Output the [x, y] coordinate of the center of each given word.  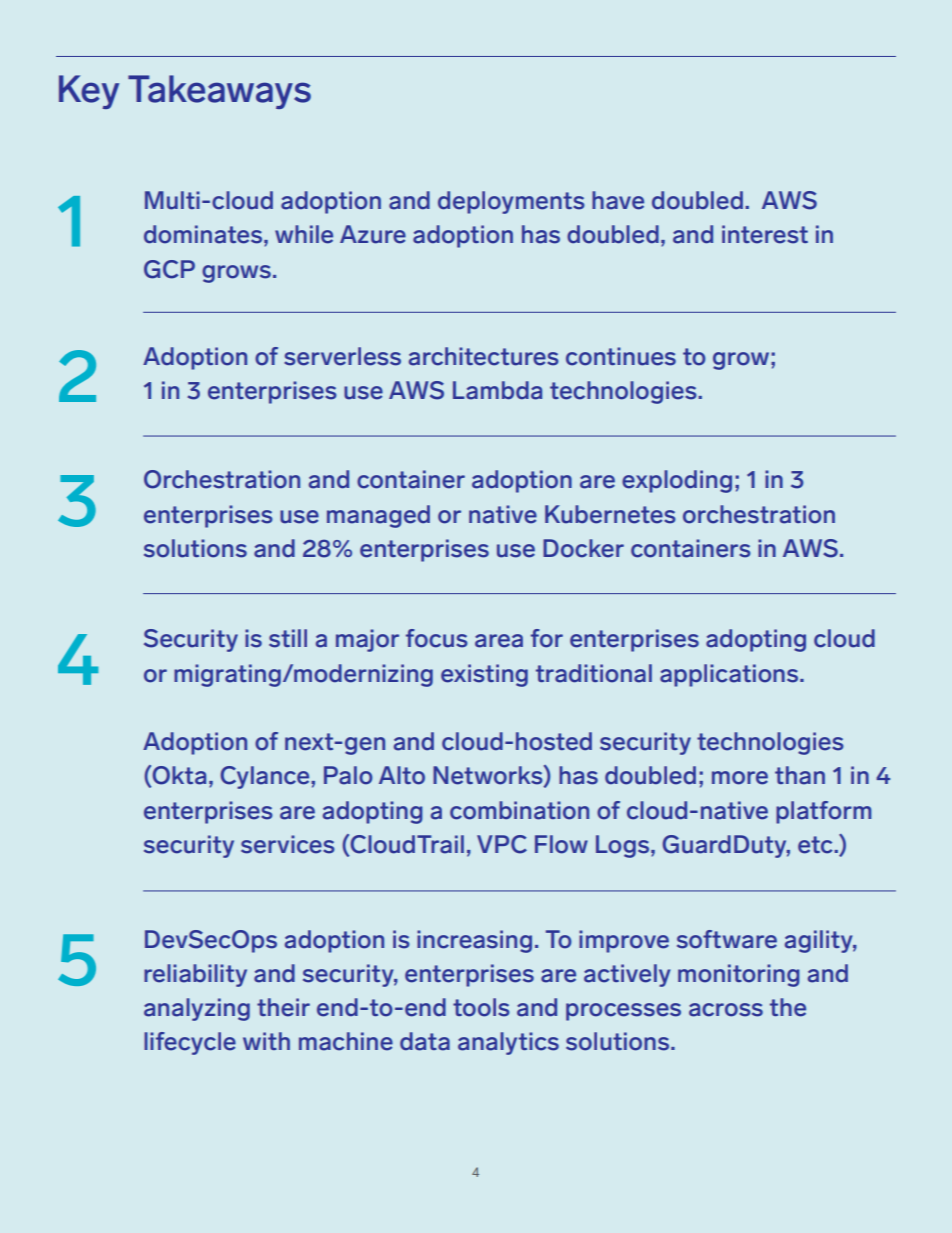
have [618, 200]
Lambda [497, 390]
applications [730, 675]
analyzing [197, 1009]
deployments [511, 202]
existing [484, 675]
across [726, 1010]
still [288, 638]
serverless [342, 356]
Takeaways [219, 92]
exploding [677, 481]
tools [481, 1007]
